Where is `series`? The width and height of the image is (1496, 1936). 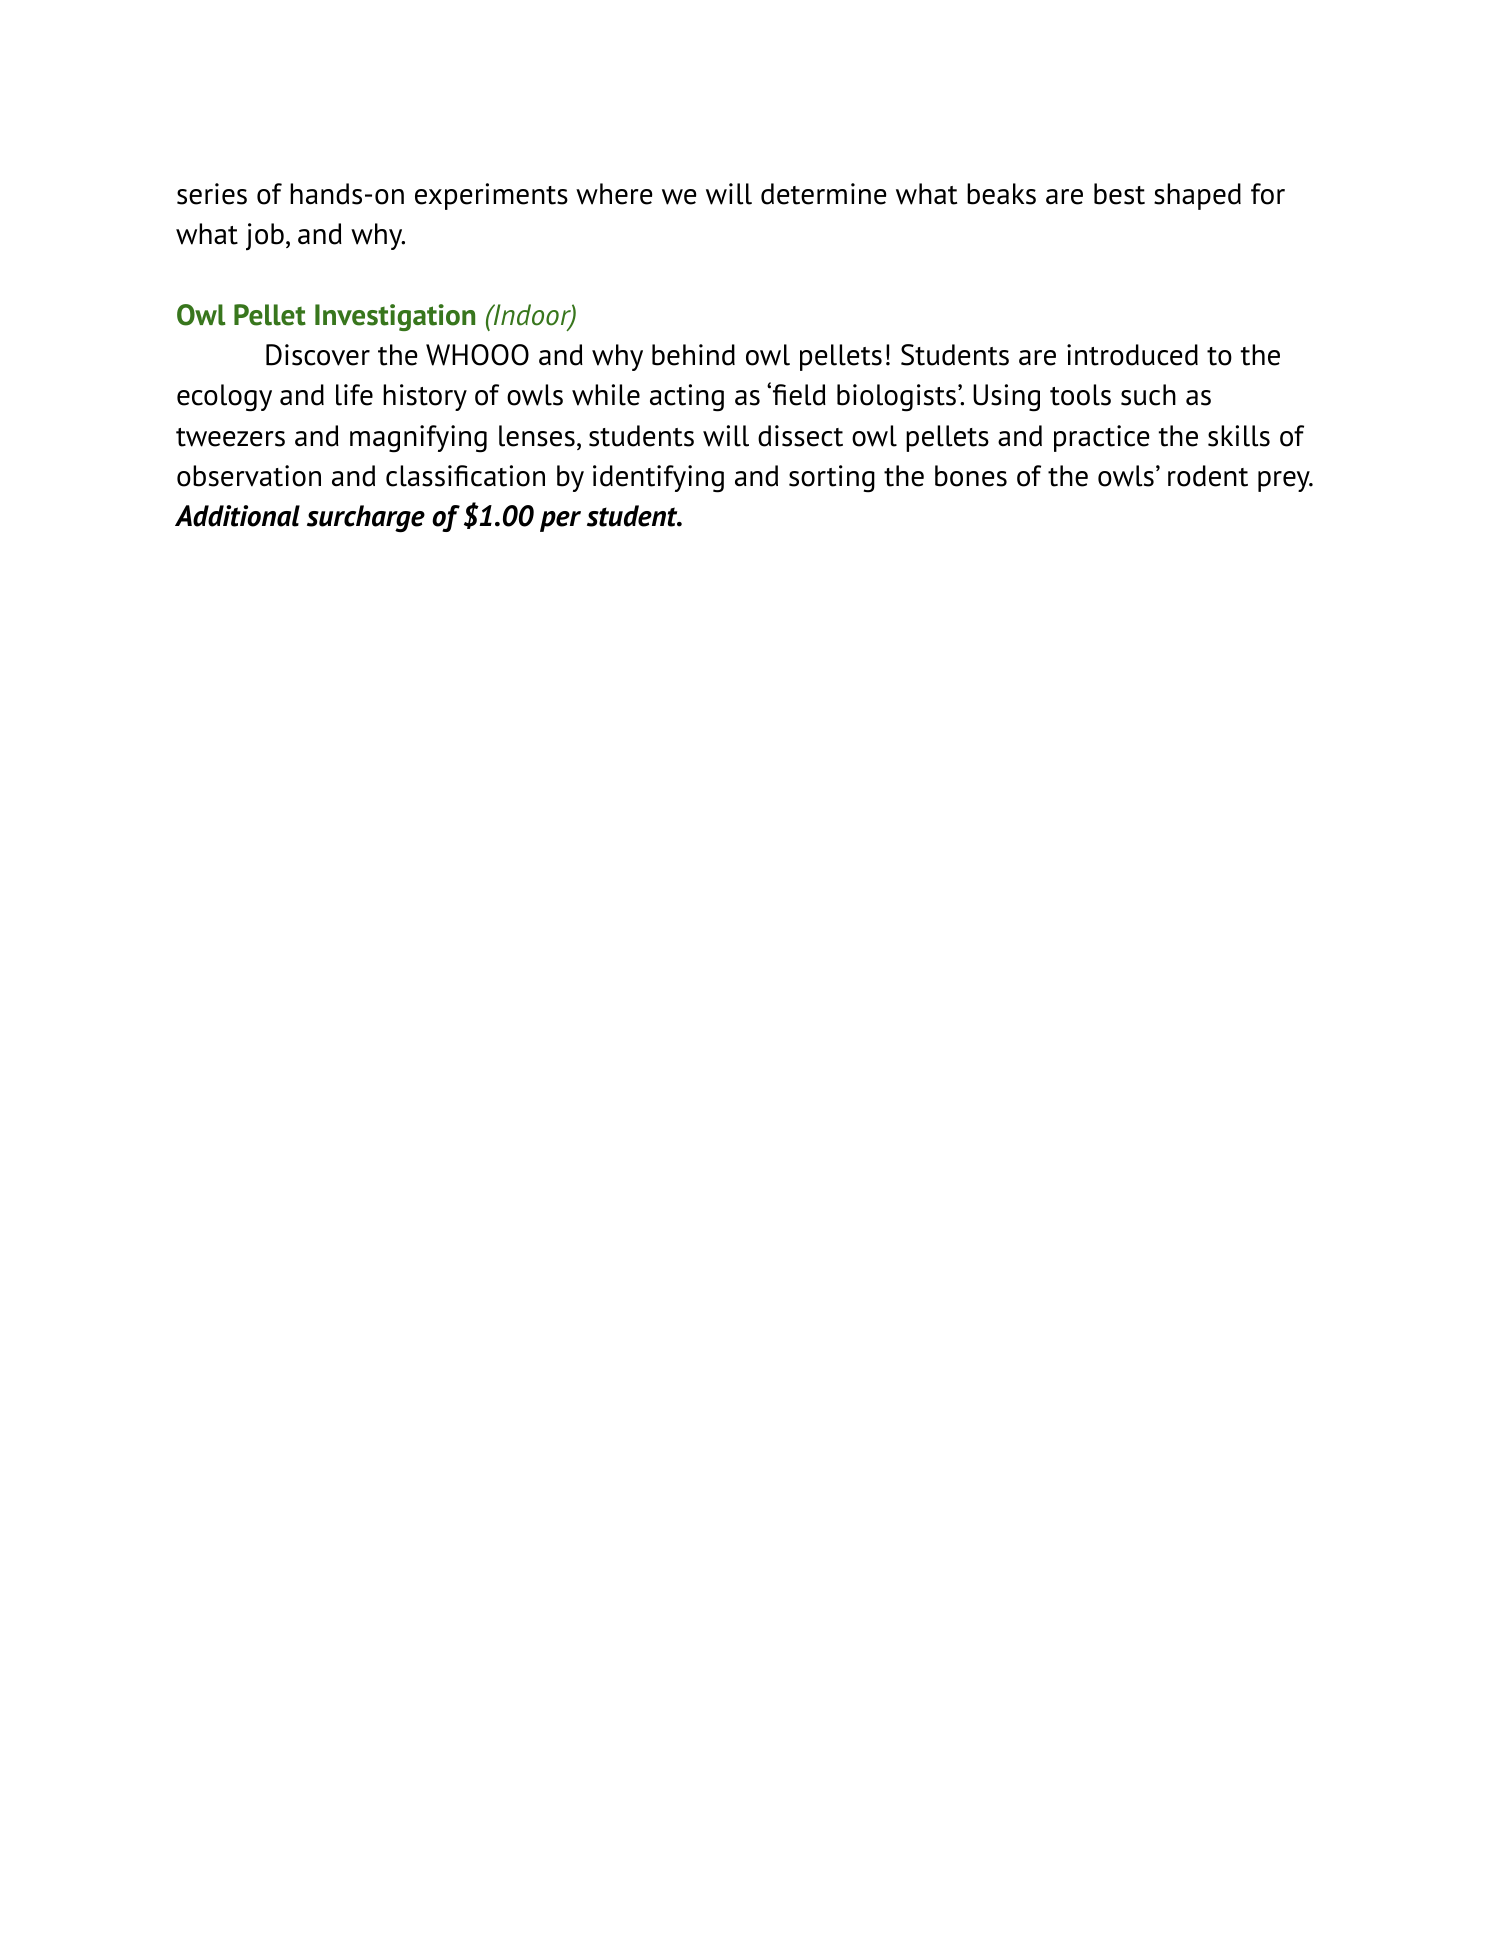 series is located at coordinates (212, 194).
